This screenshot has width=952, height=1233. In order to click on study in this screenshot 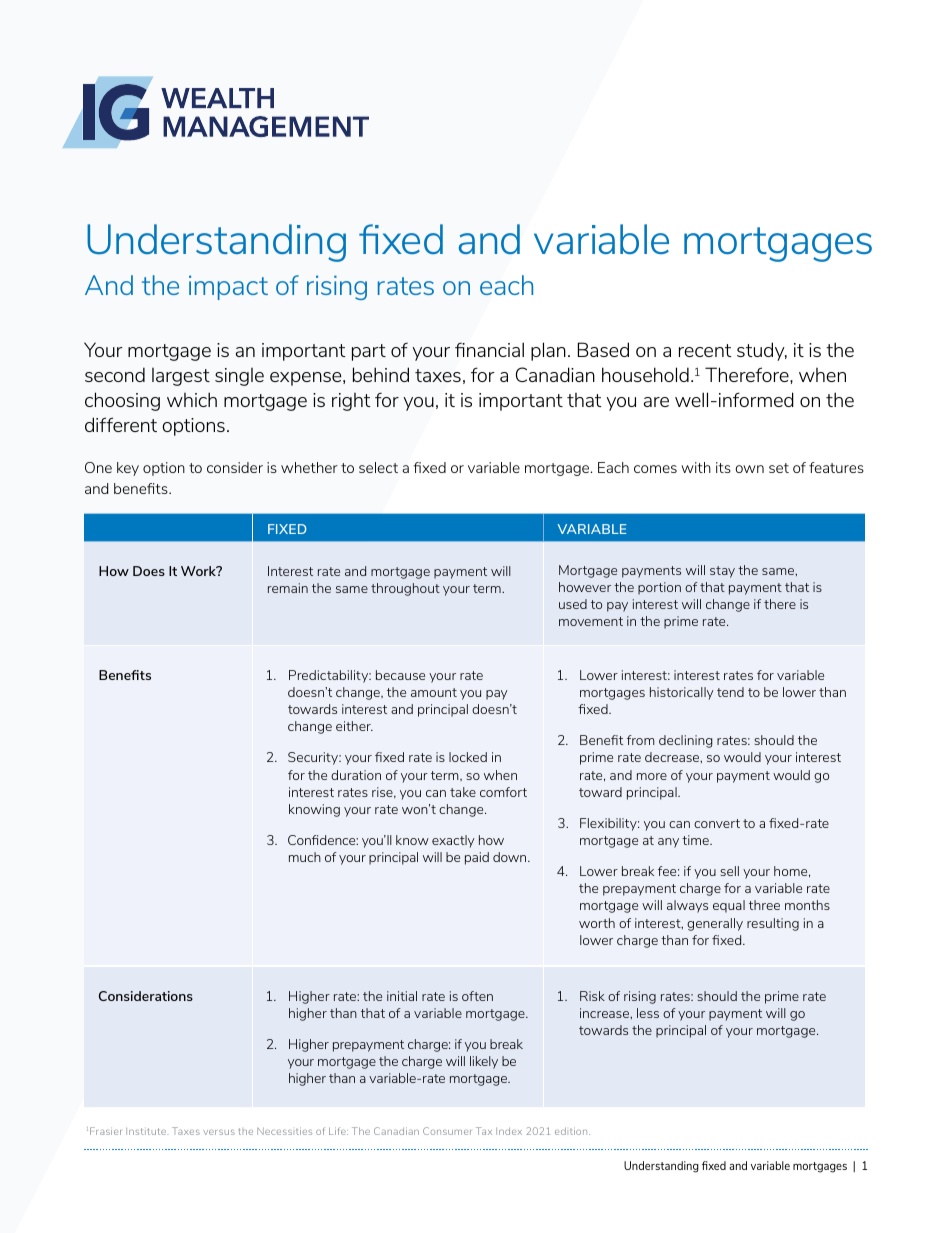, I will do `click(762, 351)`.
